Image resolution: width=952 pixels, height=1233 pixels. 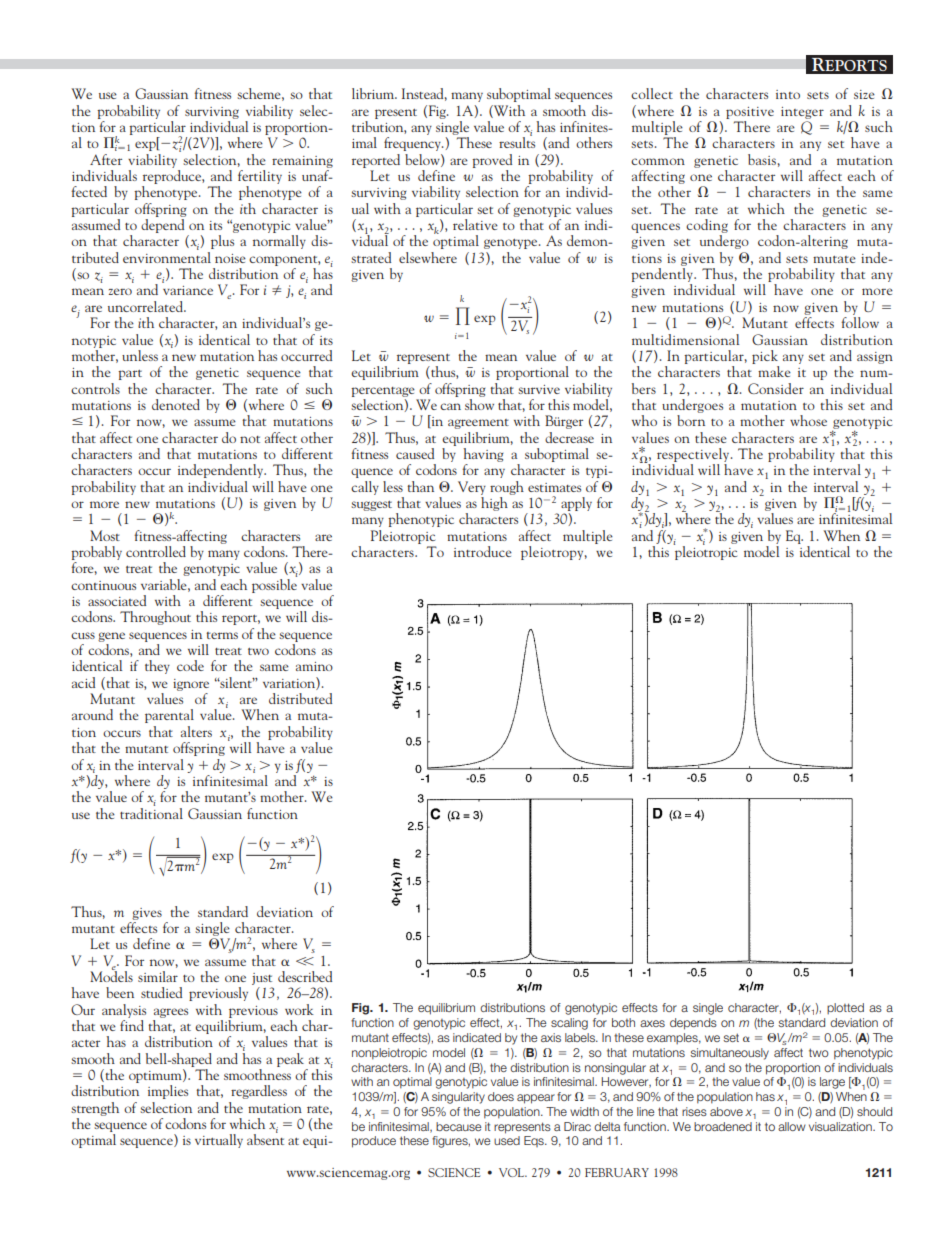 I want to click on After, so click(x=106, y=159).
